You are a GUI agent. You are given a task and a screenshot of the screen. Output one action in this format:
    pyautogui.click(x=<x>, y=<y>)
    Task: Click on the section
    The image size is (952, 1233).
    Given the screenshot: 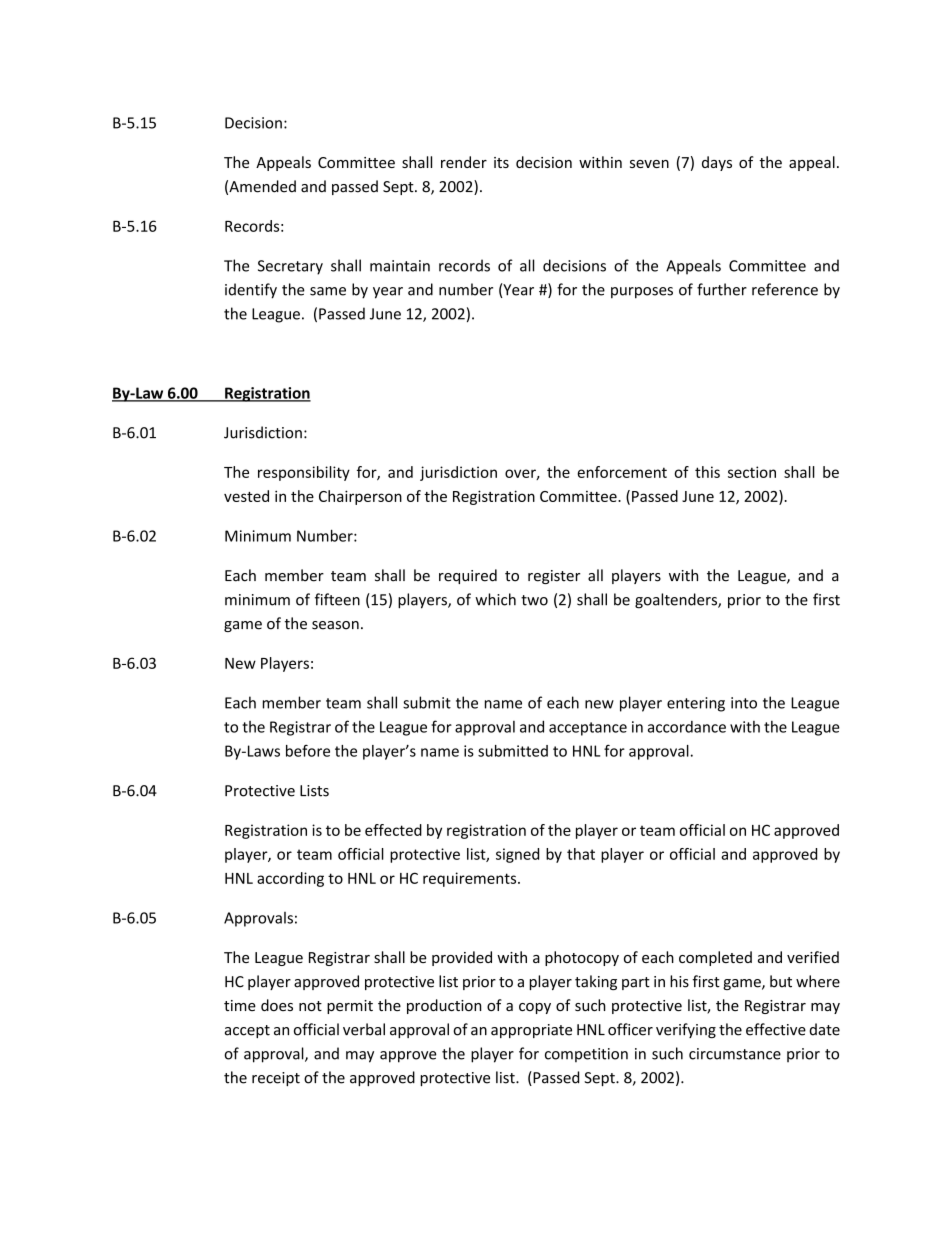 What is the action you would take?
    pyautogui.click(x=752, y=472)
